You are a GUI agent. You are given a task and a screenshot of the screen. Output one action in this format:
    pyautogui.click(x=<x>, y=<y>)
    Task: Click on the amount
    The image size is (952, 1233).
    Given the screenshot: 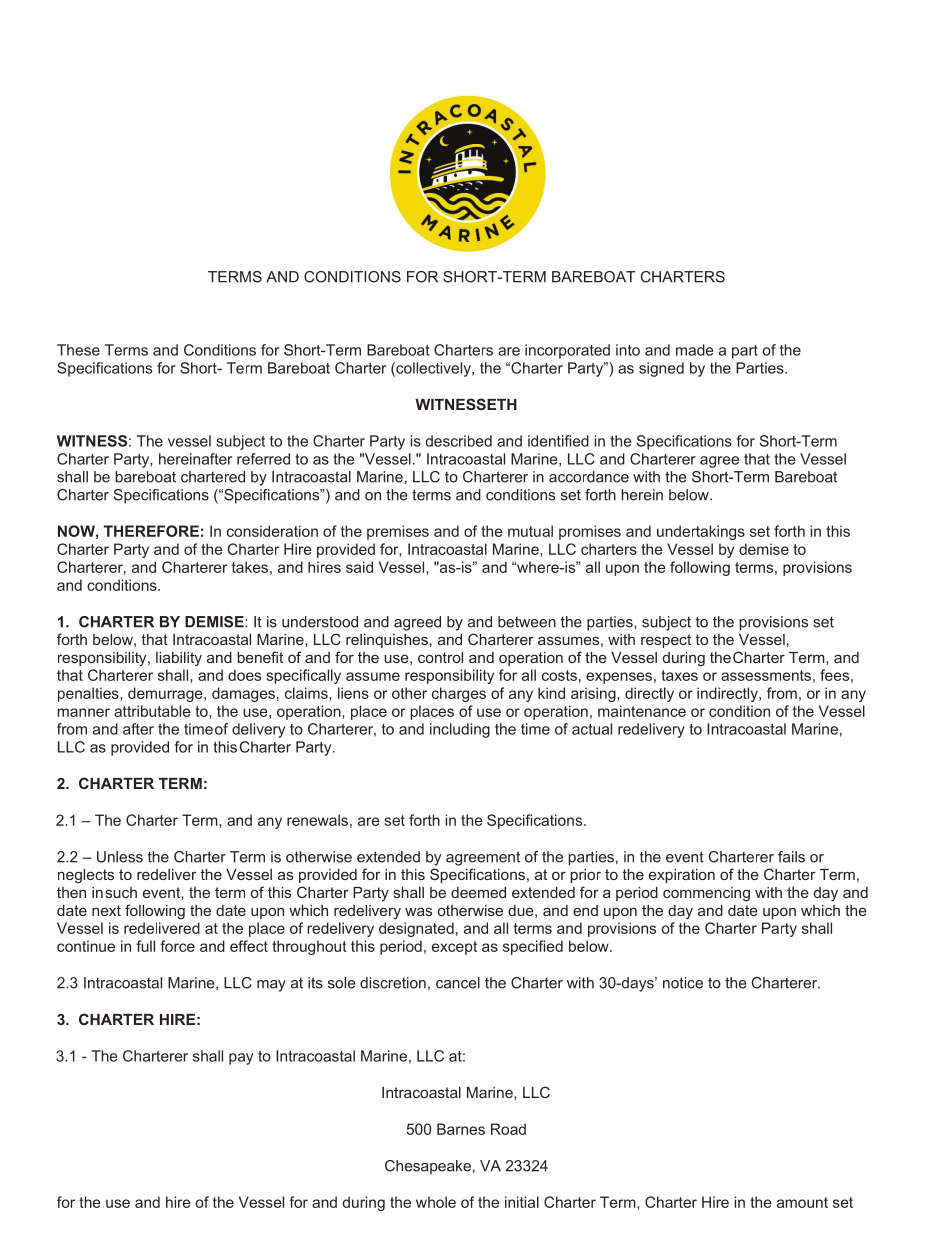 What is the action you would take?
    pyautogui.click(x=802, y=1202)
